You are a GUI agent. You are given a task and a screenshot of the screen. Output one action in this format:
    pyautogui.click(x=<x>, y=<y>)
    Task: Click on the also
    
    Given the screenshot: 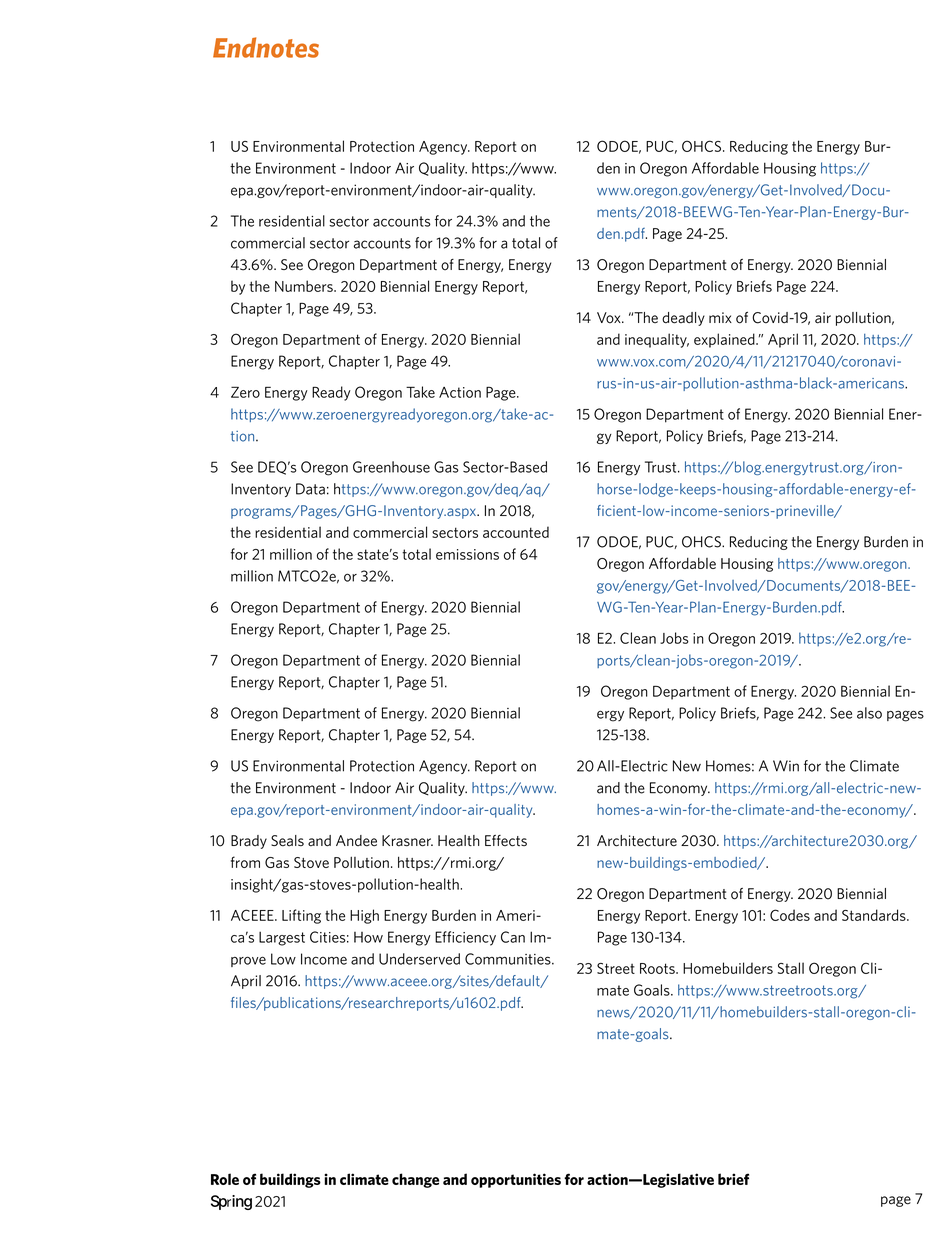 What is the action you would take?
    pyautogui.click(x=869, y=713)
